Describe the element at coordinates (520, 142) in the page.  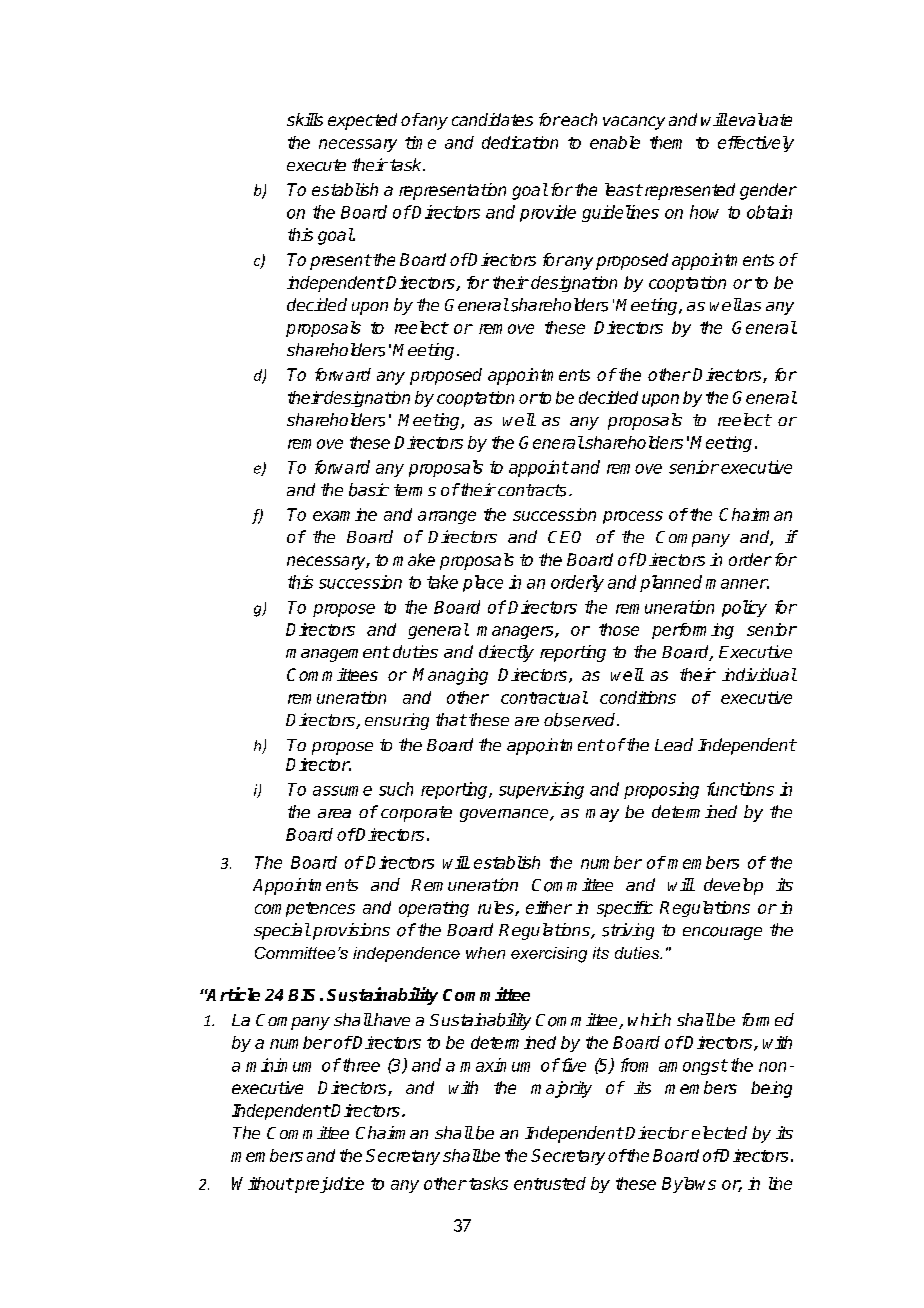
I see `dedication` at that location.
